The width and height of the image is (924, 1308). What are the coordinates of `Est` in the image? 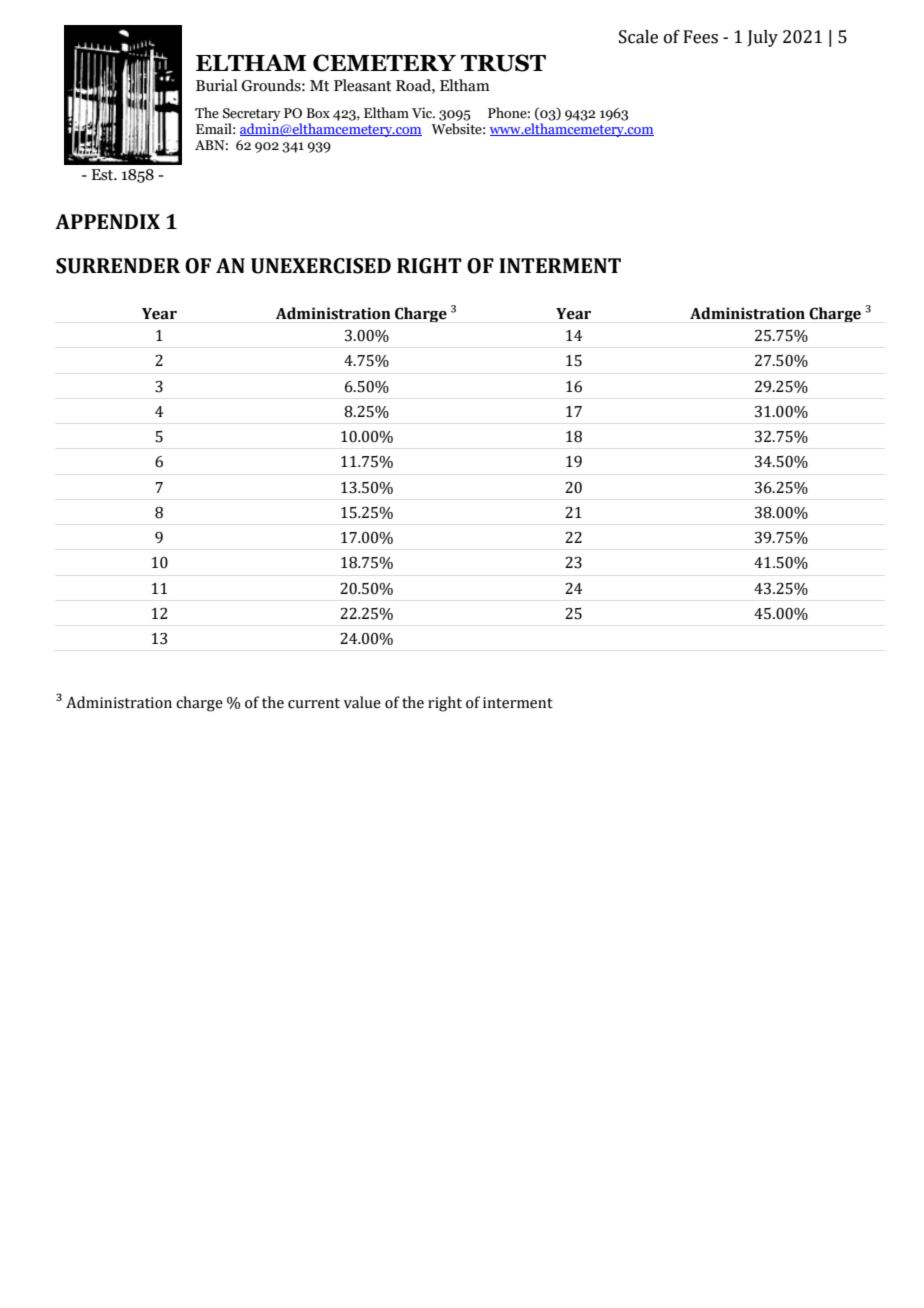 It's located at (103, 175).
